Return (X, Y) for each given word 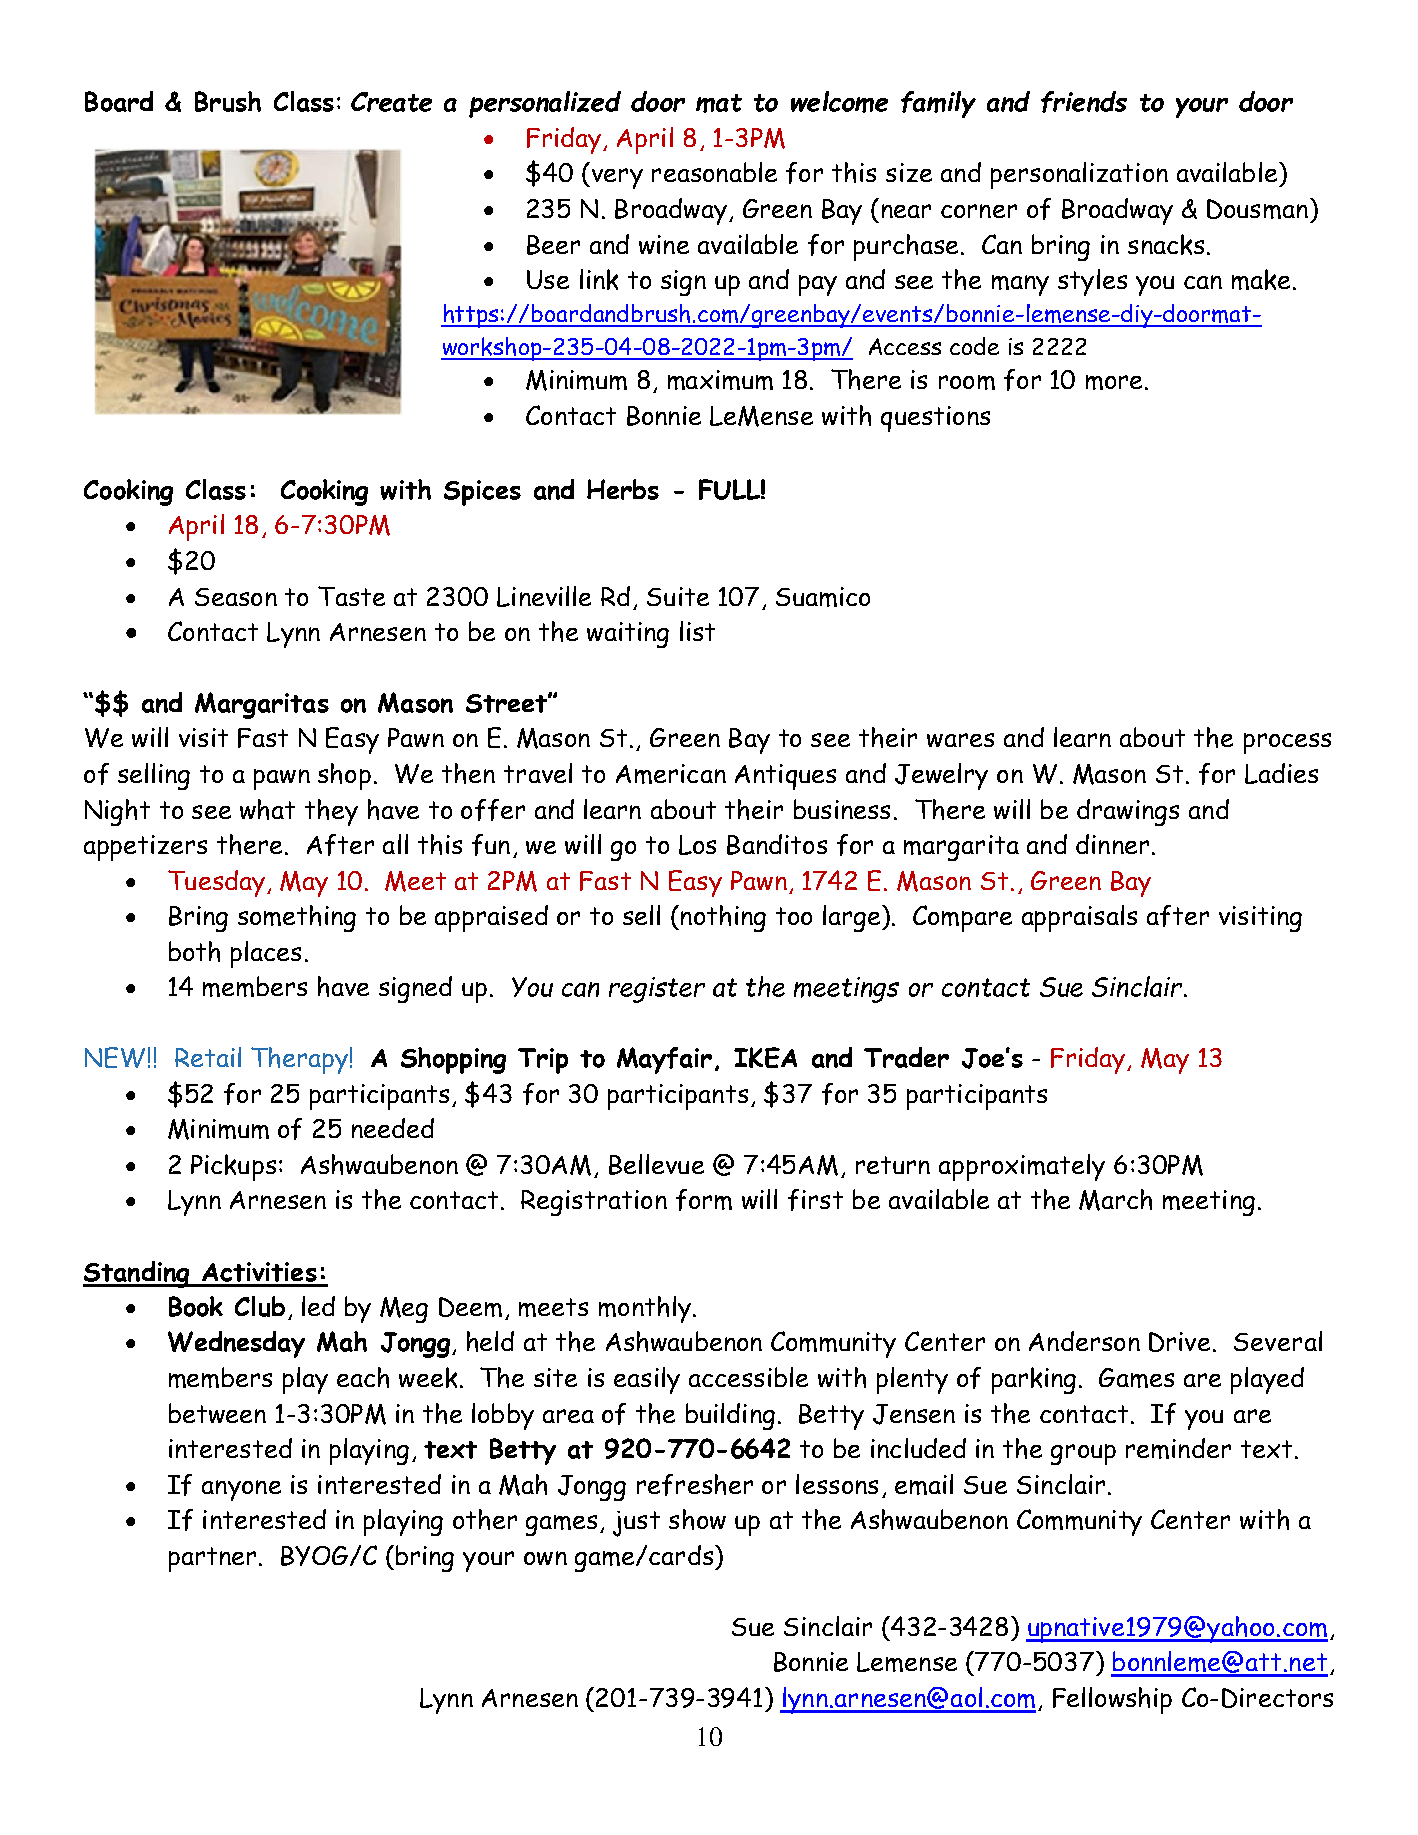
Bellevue (656, 1164)
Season (236, 597)
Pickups (233, 1167)
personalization (1079, 175)
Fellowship (1112, 1700)
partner (212, 1559)
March (1115, 1200)
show (697, 1519)
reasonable (714, 172)
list (697, 631)
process (1287, 743)
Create (391, 102)
